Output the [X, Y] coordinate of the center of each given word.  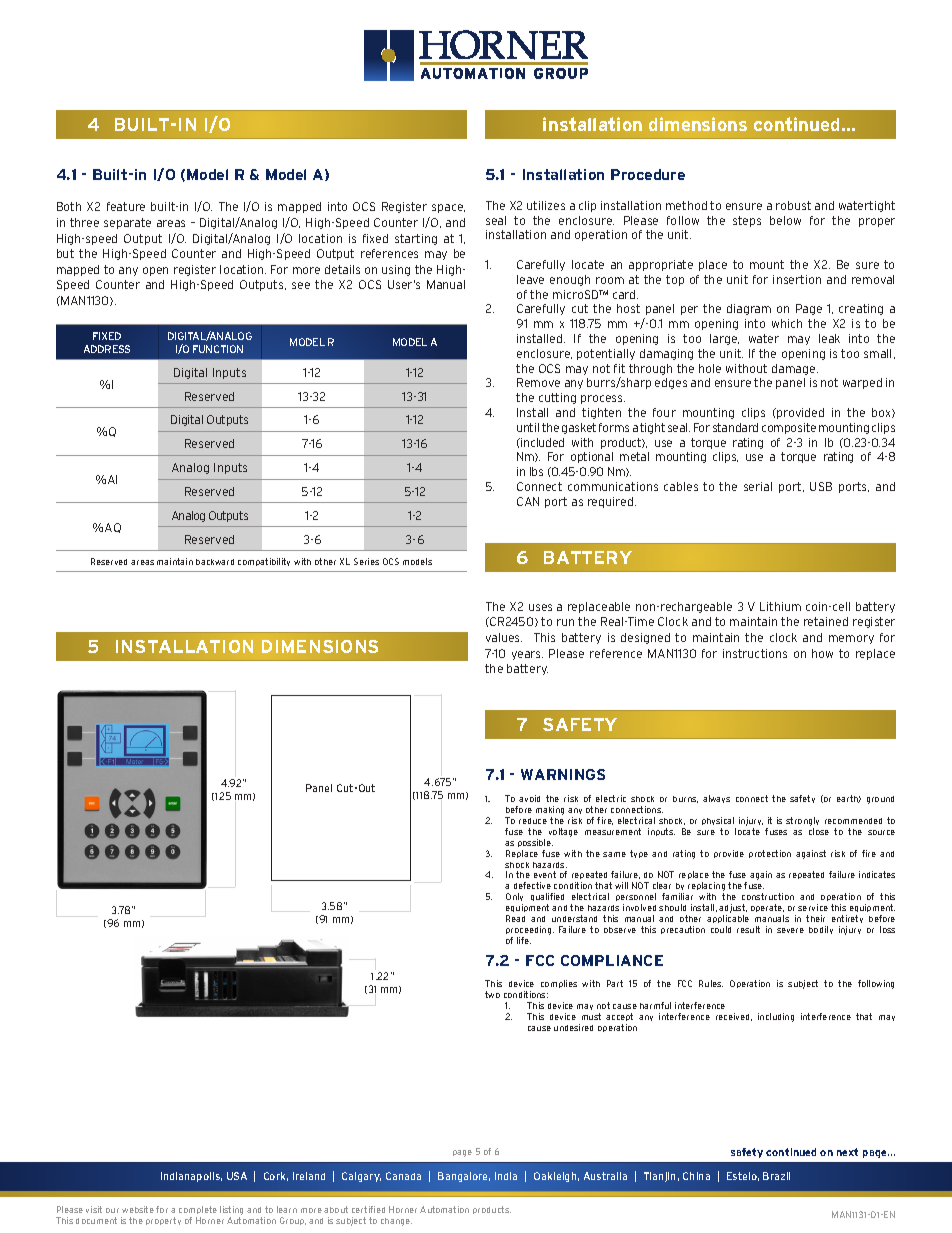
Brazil [776, 1176]
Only [514, 899]
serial [758, 486]
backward [215, 562]
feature [126, 206]
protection [770, 854]
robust [793, 205]
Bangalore [464, 1177]
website [138, 1209]
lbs [536, 471]
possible [535, 845]
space [448, 208]
